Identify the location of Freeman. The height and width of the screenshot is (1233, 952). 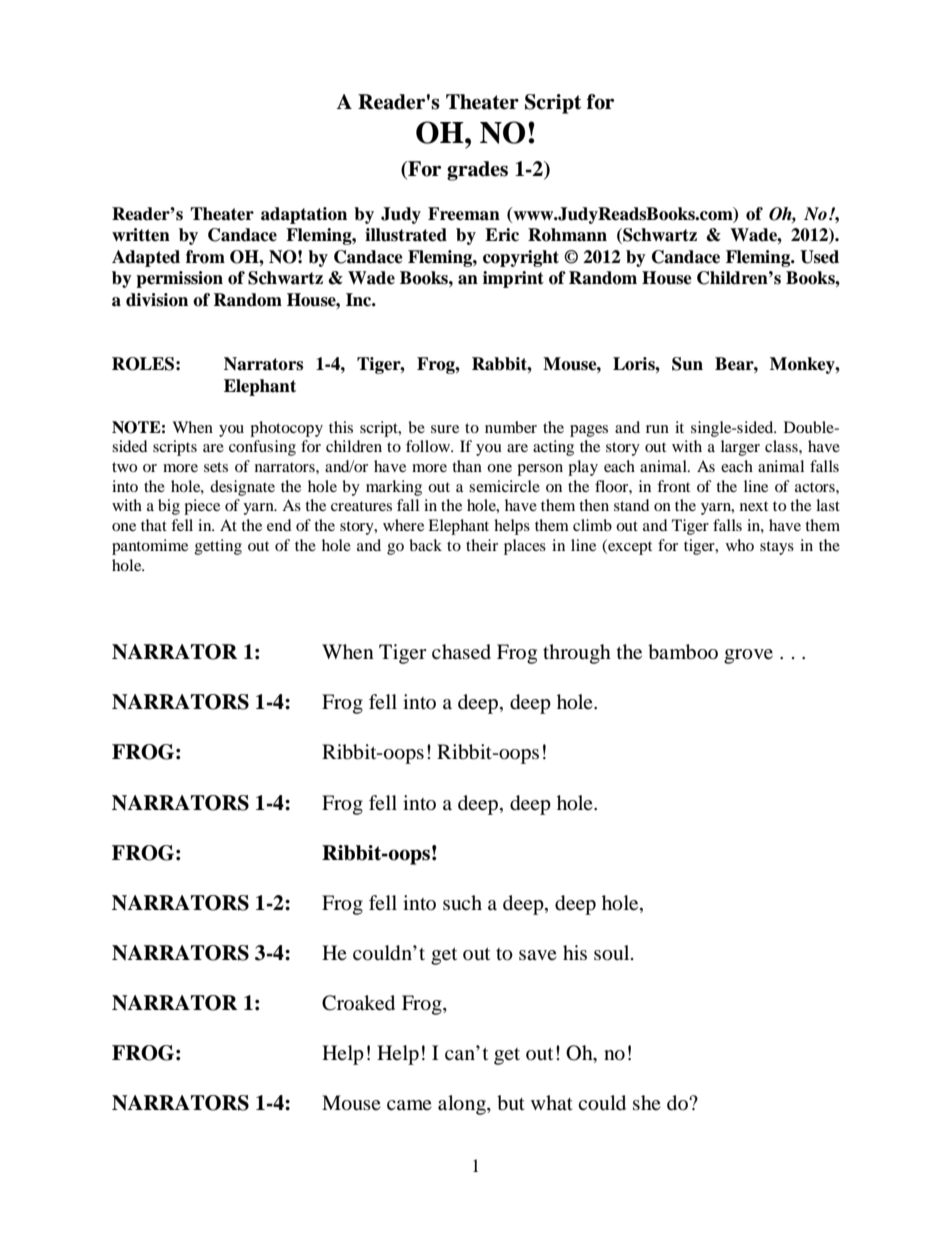
(464, 214).
